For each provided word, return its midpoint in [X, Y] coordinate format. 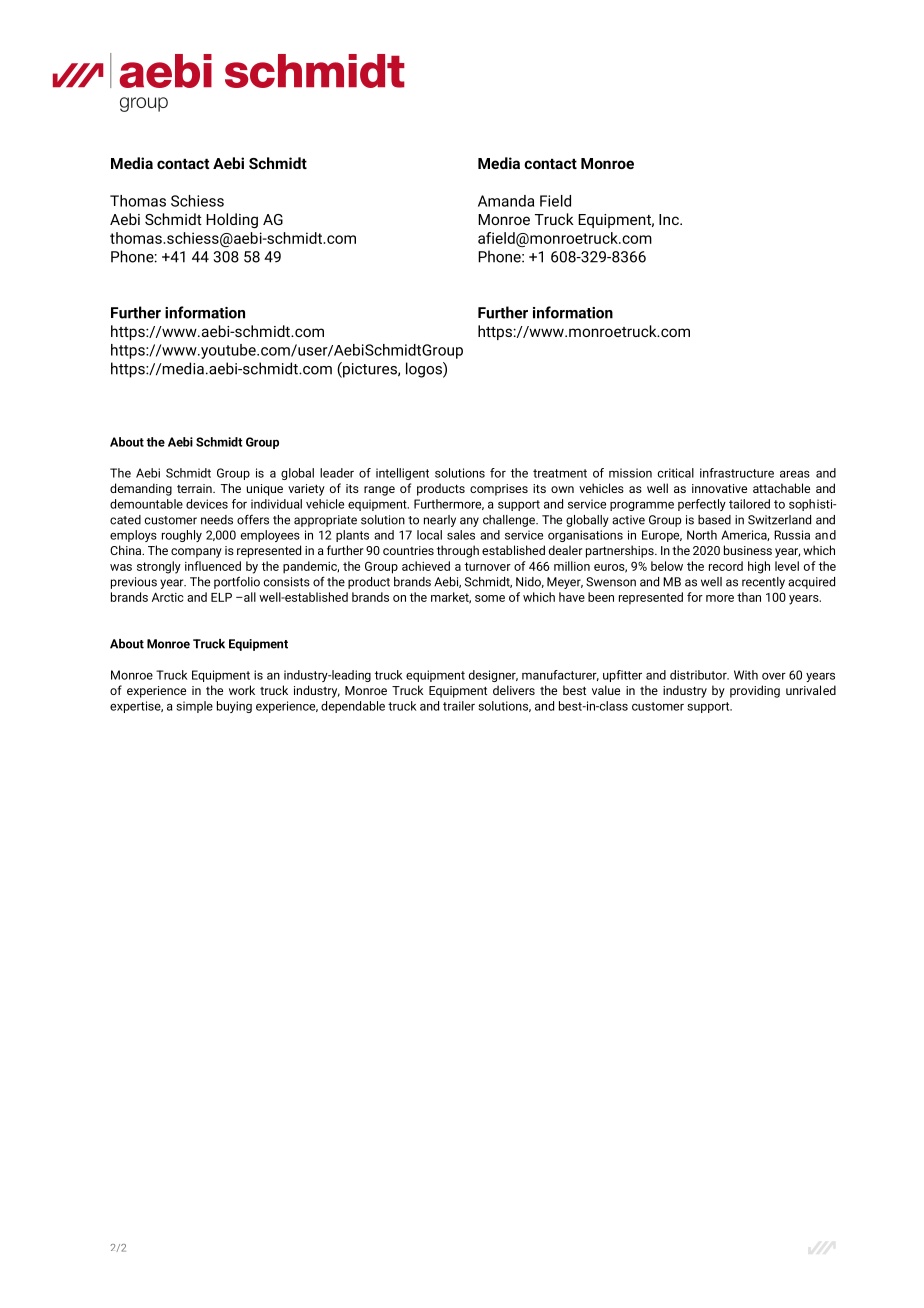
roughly [182, 536]
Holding [232, 221]
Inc [670, 219]
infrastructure [737, 473]
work [242, 690]
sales [461, 535]
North [702, 535]
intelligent [402, 474]
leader [337, 473]
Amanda [506, 201]
